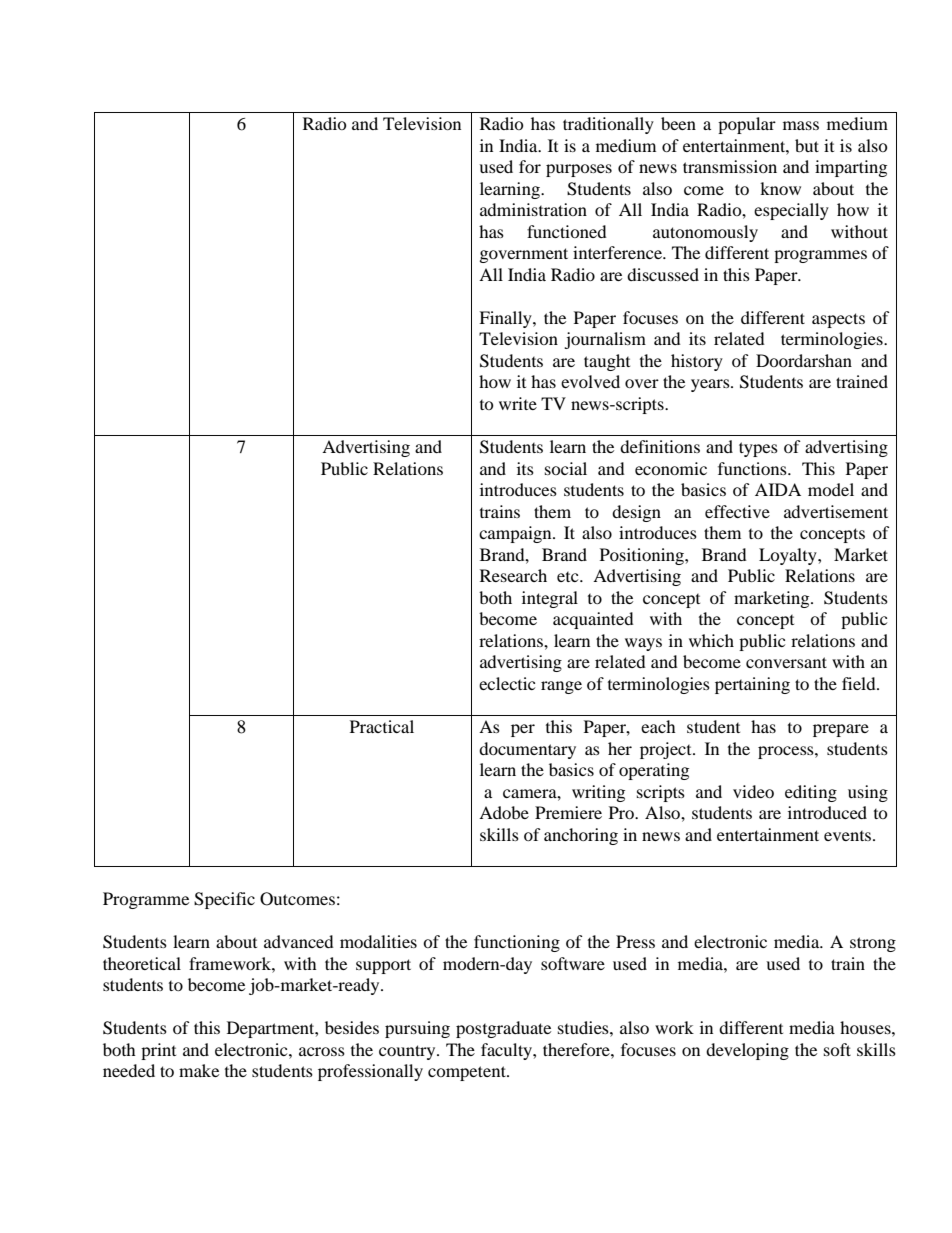 Image resolution: width=952 pixels, height=1233 pixels. Describe the element at coordinates (566, 468) in the document. I see `social` at that location.
